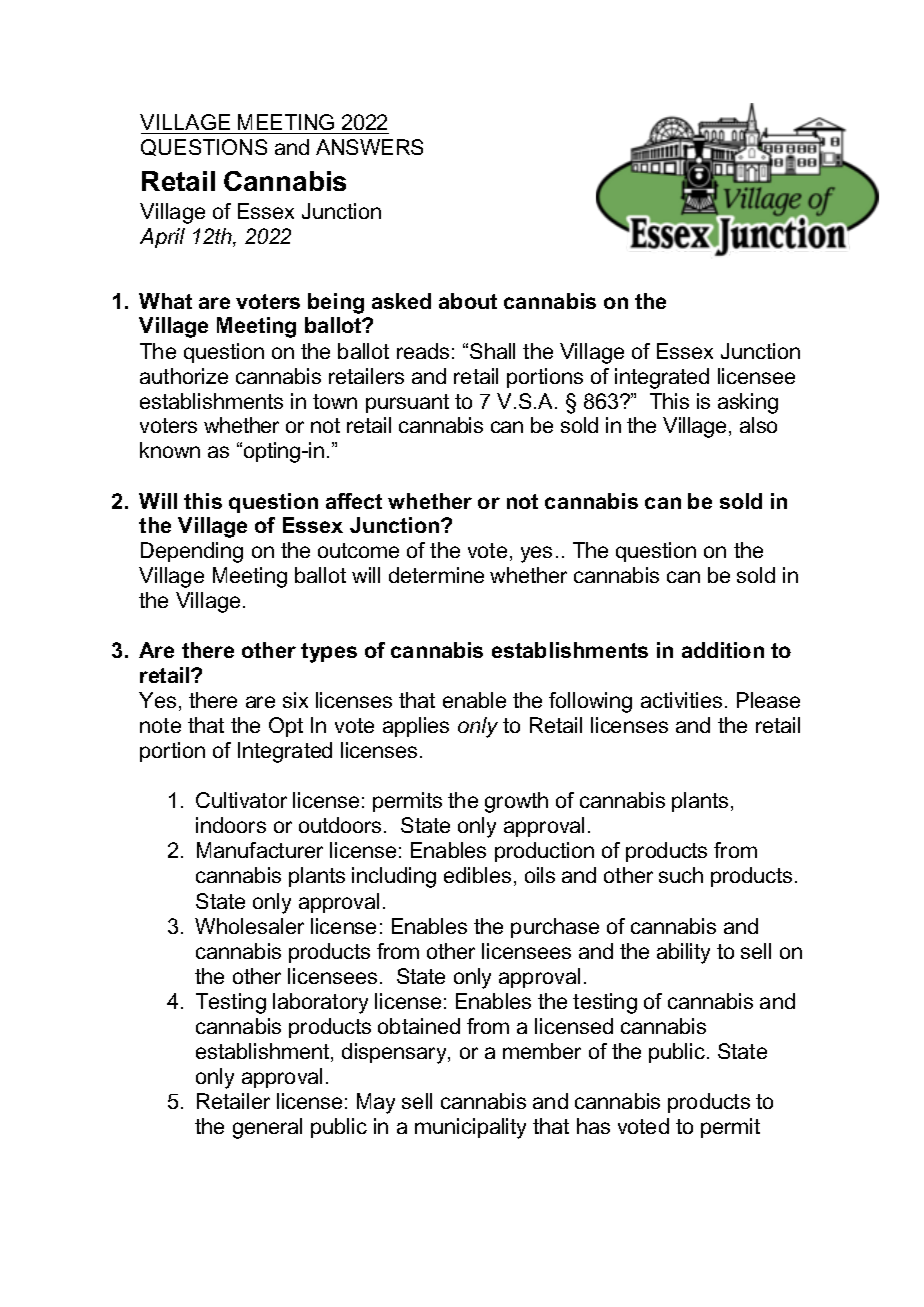 The height and width of the screenshot is (1307, 924). I want to click on asking, so click(748, 403).
